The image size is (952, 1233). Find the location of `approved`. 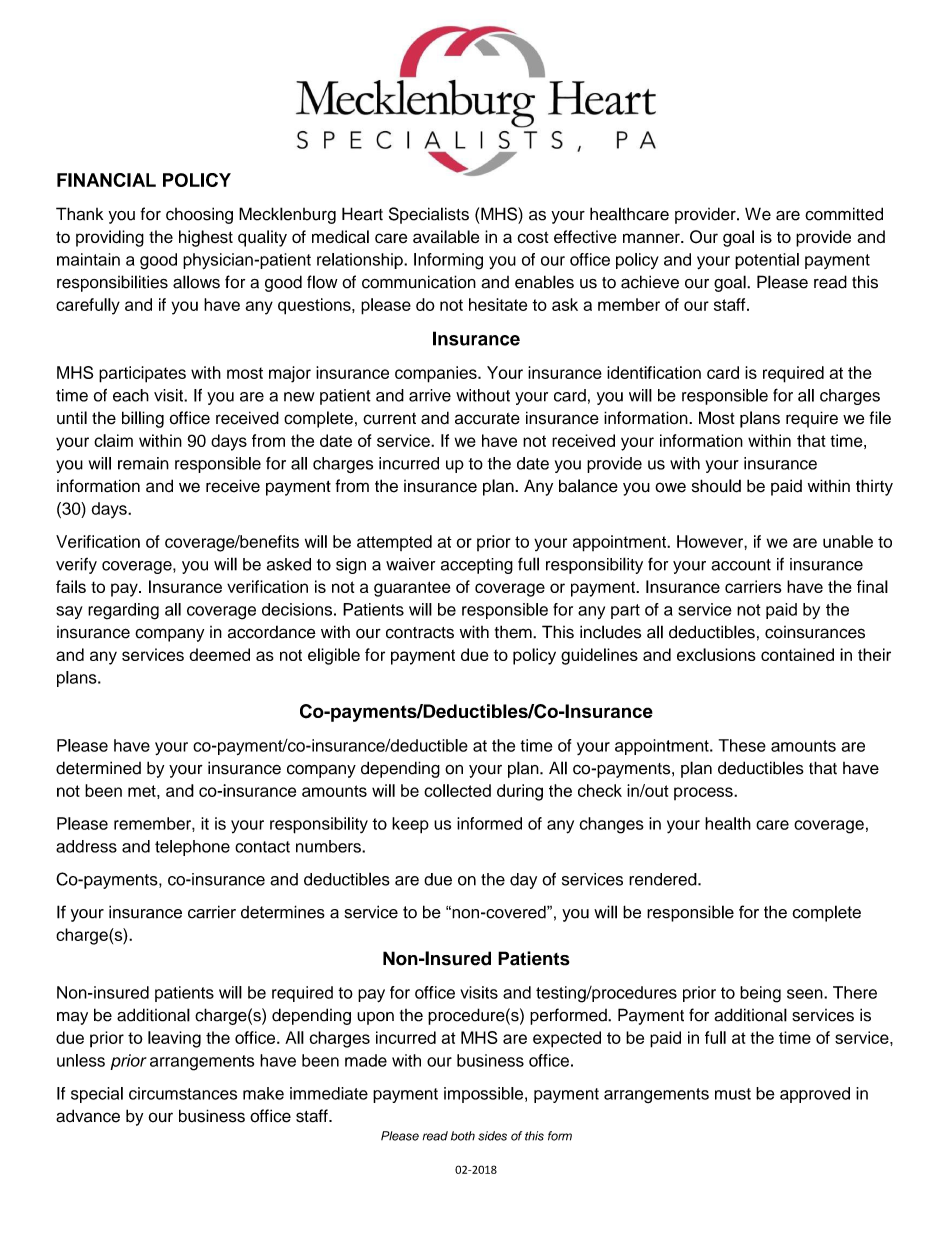

approved is located at coordinates (815, 1095).
